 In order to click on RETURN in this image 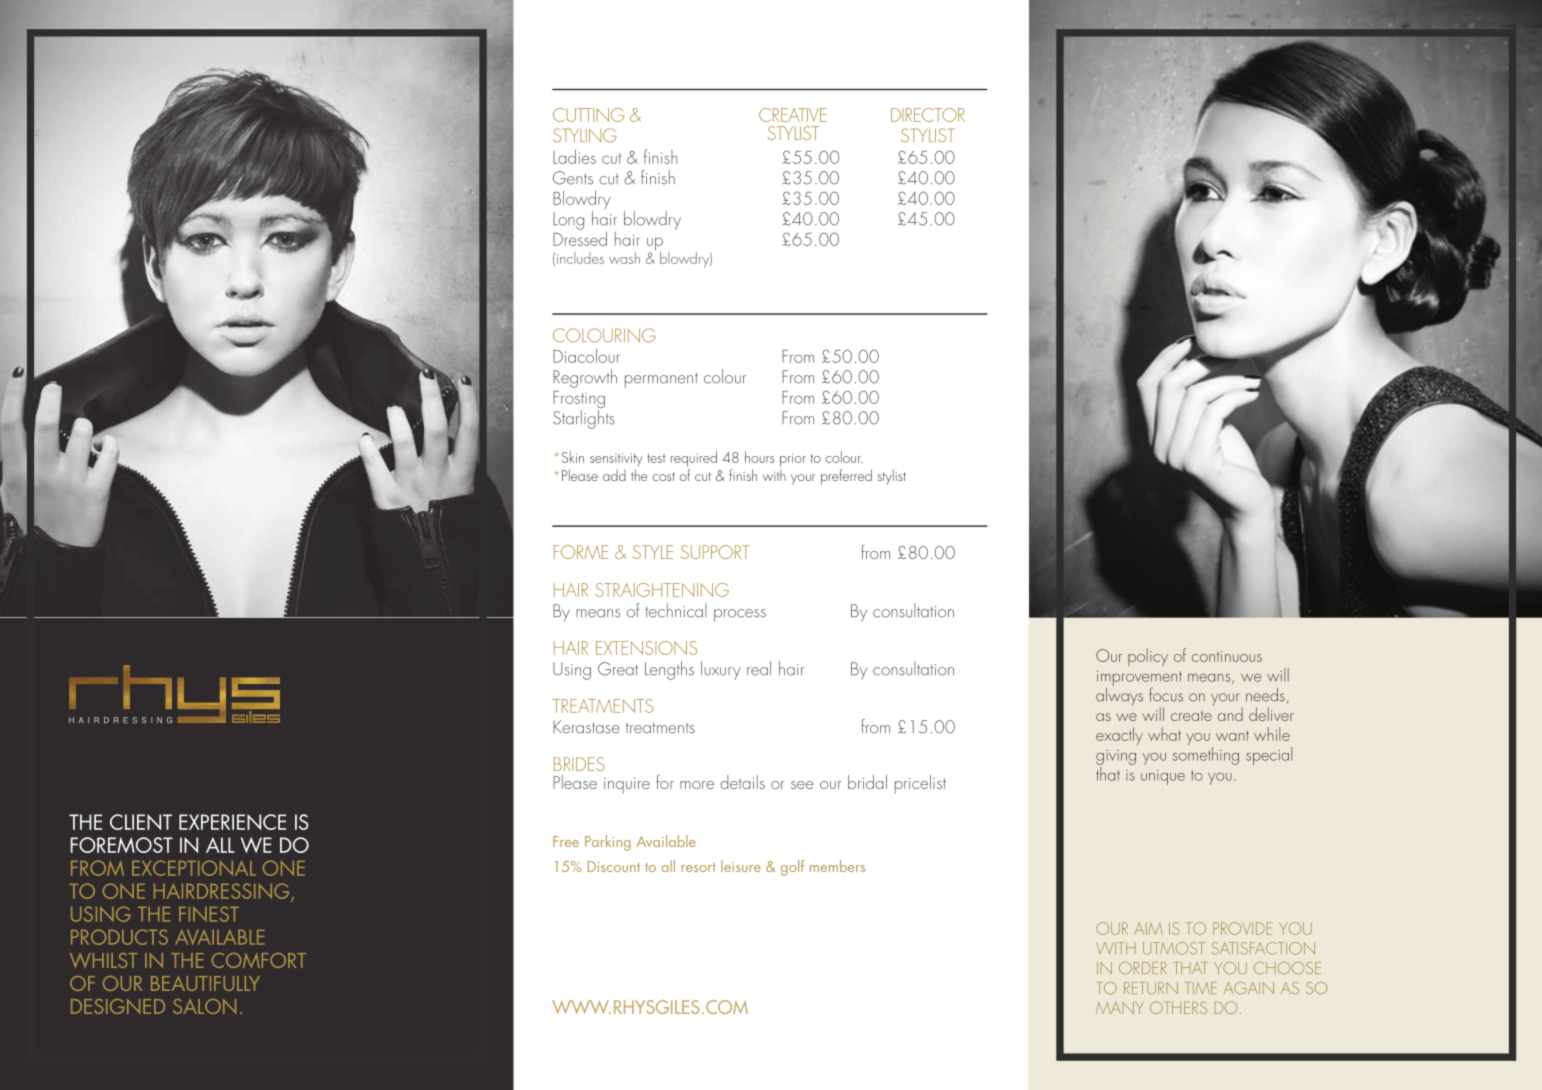, I will do `click(1151, 988)`.
